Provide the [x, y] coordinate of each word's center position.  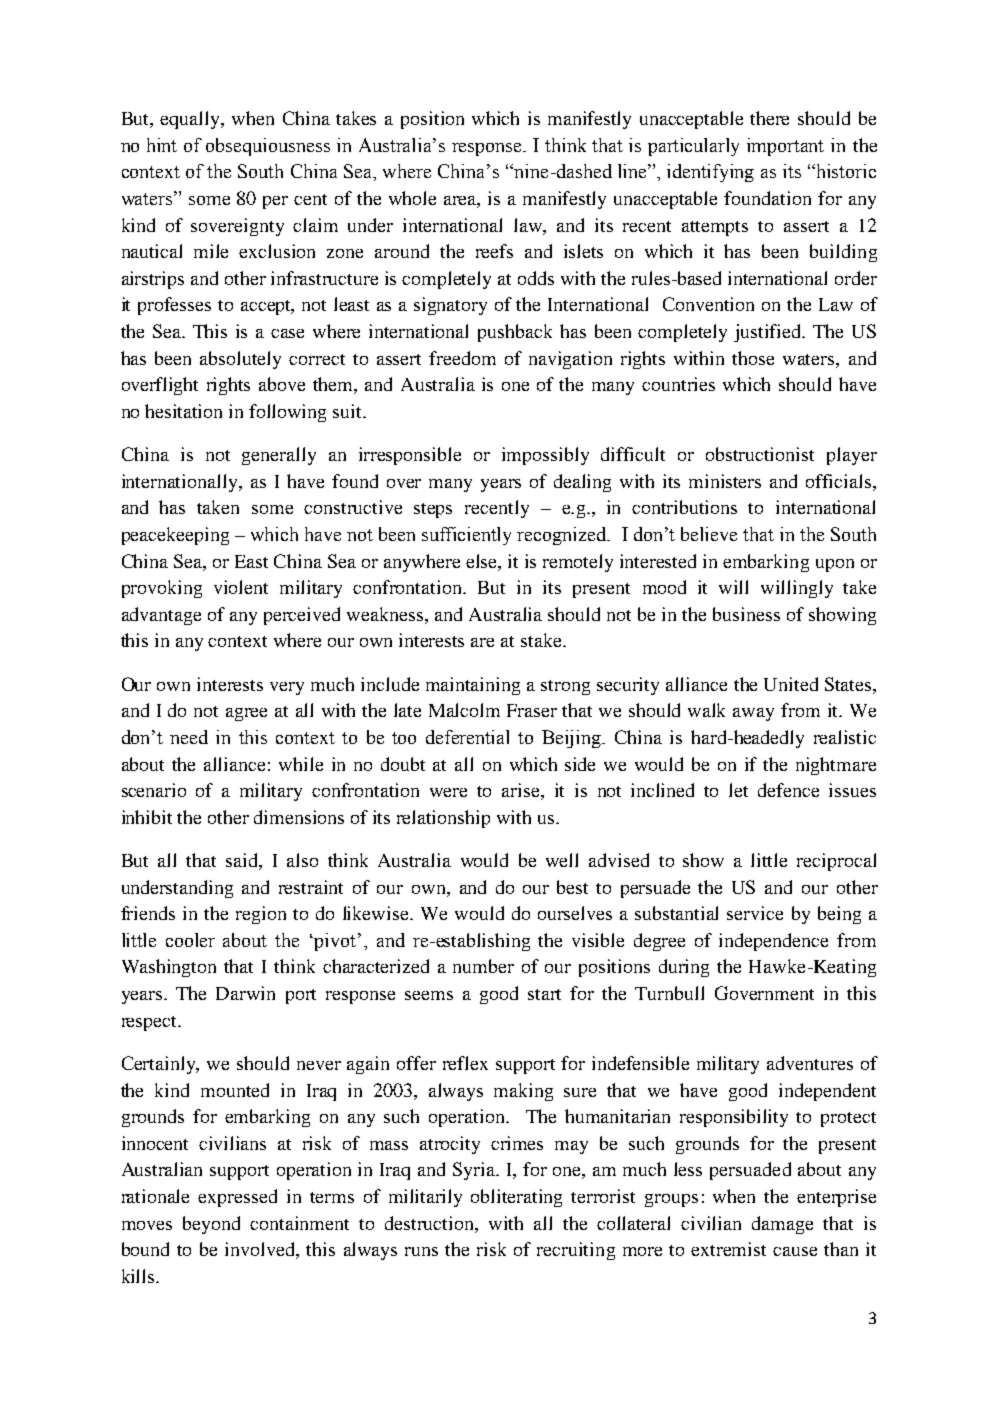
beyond [211, 1225]
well [562, 860]
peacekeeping [175, 536]
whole [412, 198]
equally [191, 120]
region [261, 915]
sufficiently [466, 536]
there [769, 118]
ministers [725, 481]
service [755, 913]
